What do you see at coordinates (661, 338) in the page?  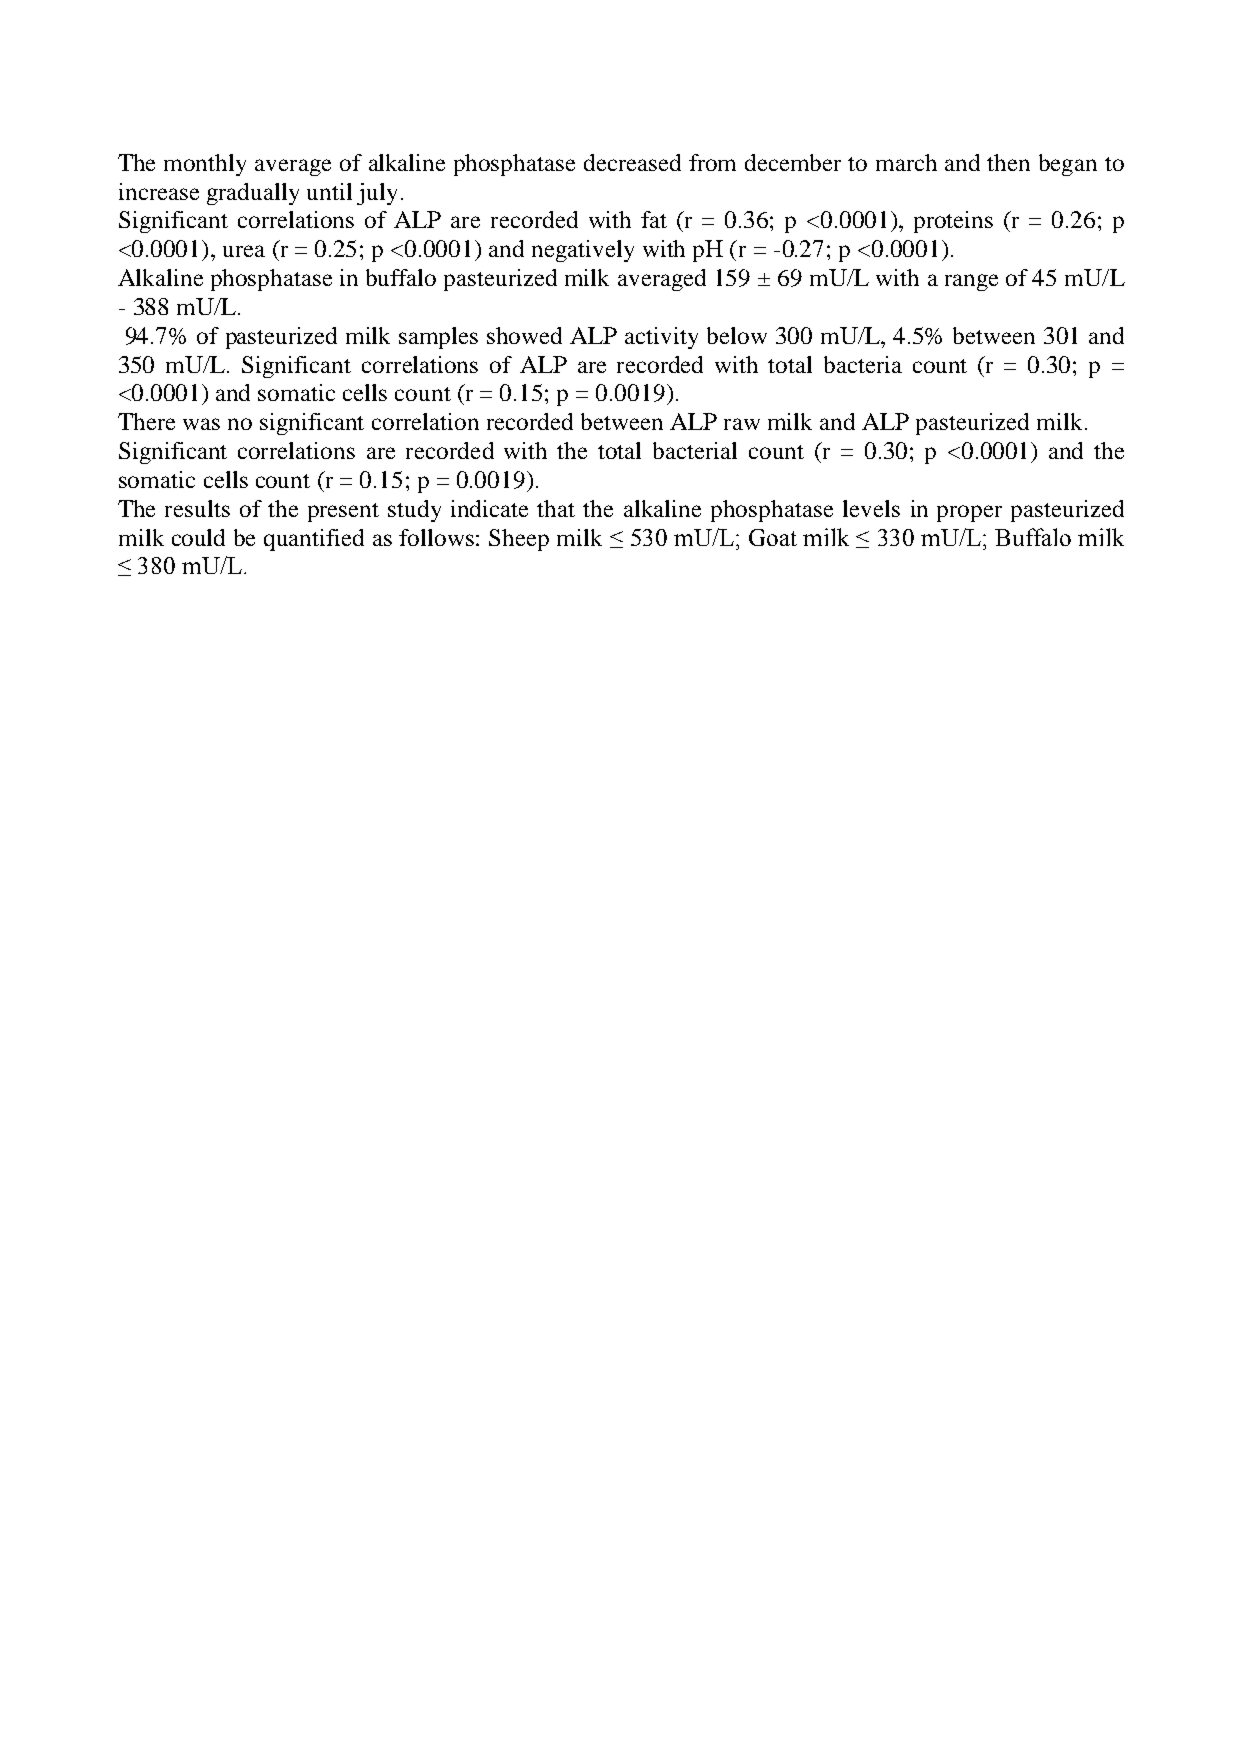 I see `activity` at bounding box center [661, 338].
